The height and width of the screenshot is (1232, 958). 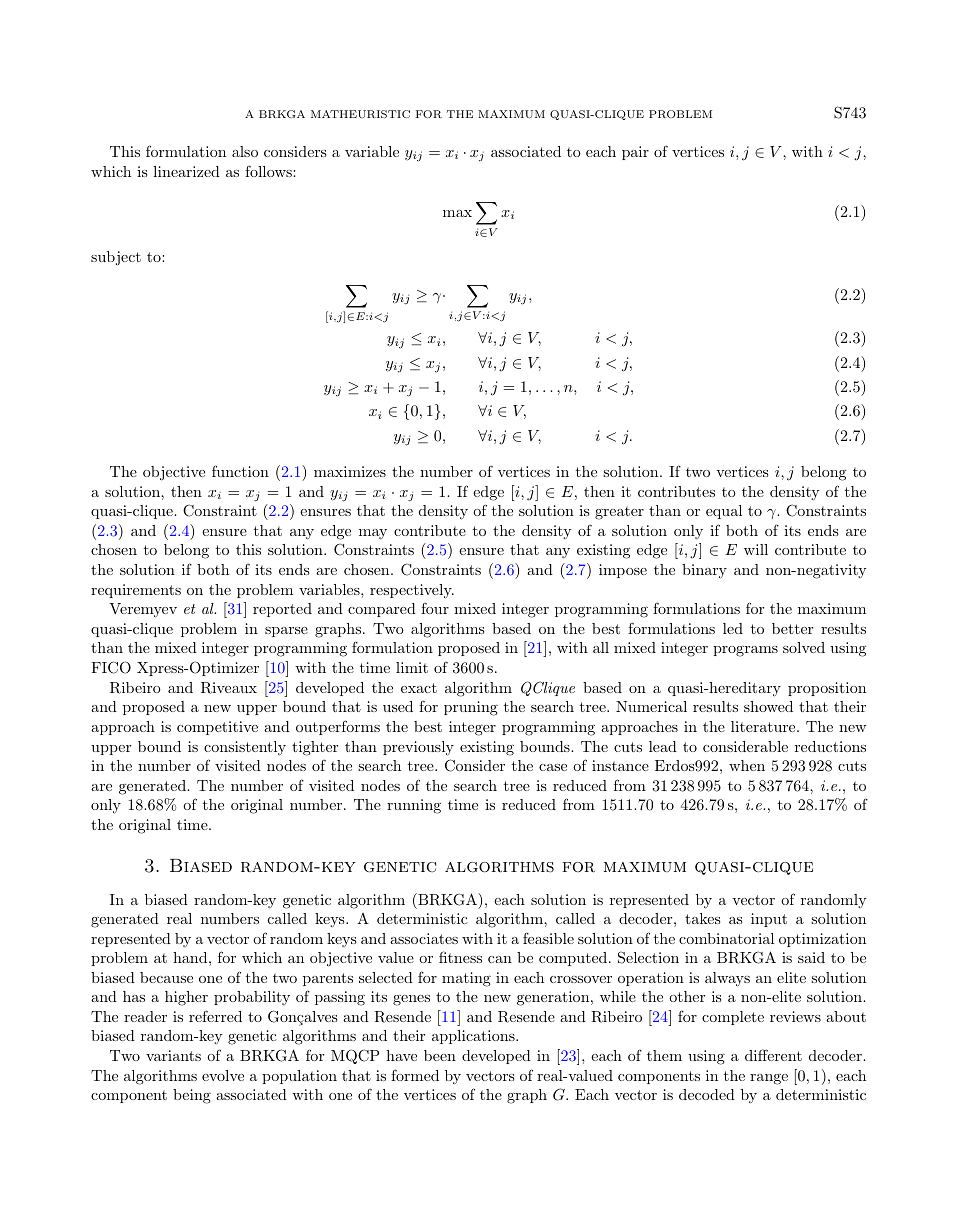 What do you see at coordinates (414, 806) in the screenshot?
I see `running` at bounding box center [414, 806].
